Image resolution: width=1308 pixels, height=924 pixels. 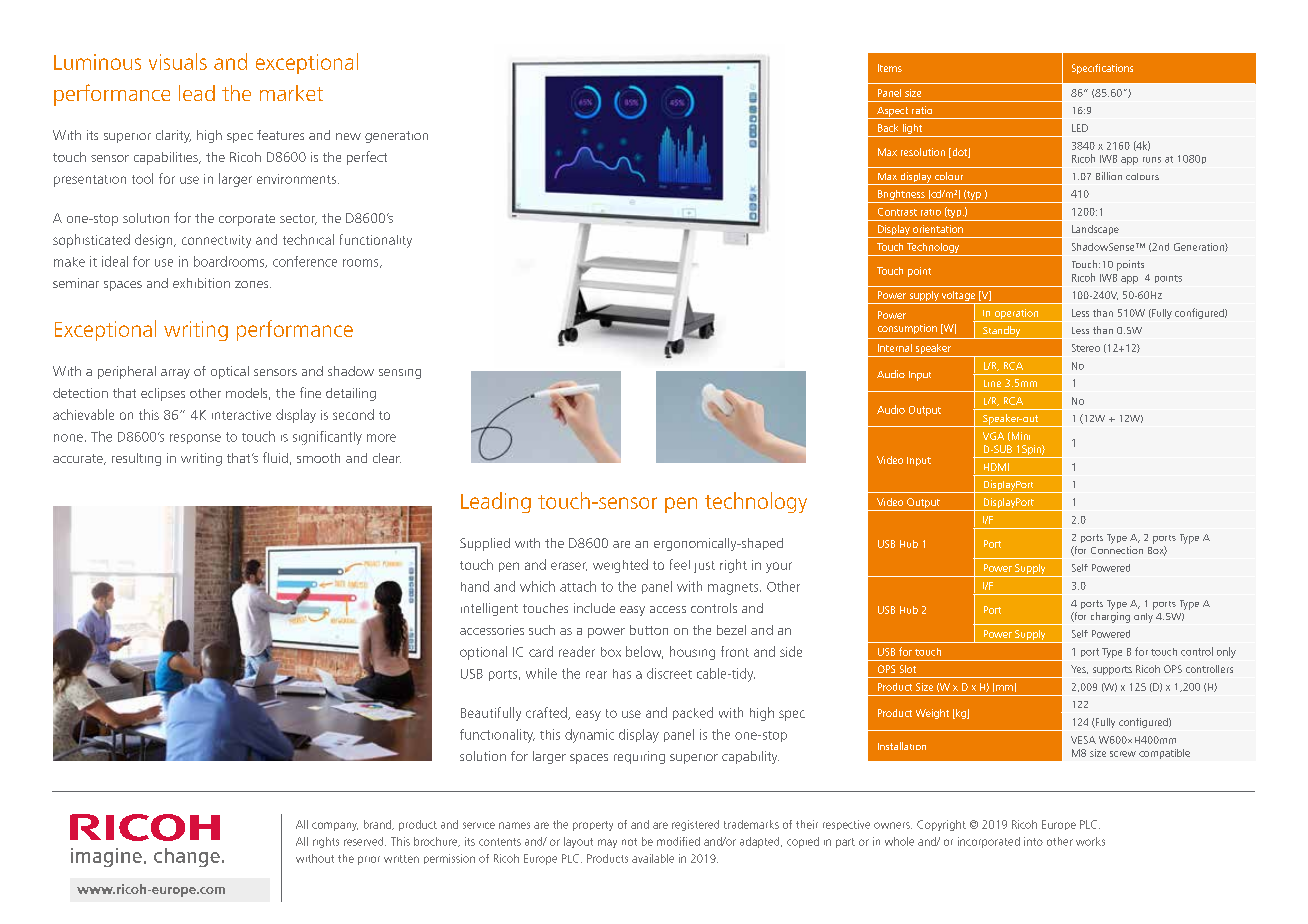 What do you see at coordinates (629, 842) in the screenshot?
I see `not` at bounding box center [629, 842].
